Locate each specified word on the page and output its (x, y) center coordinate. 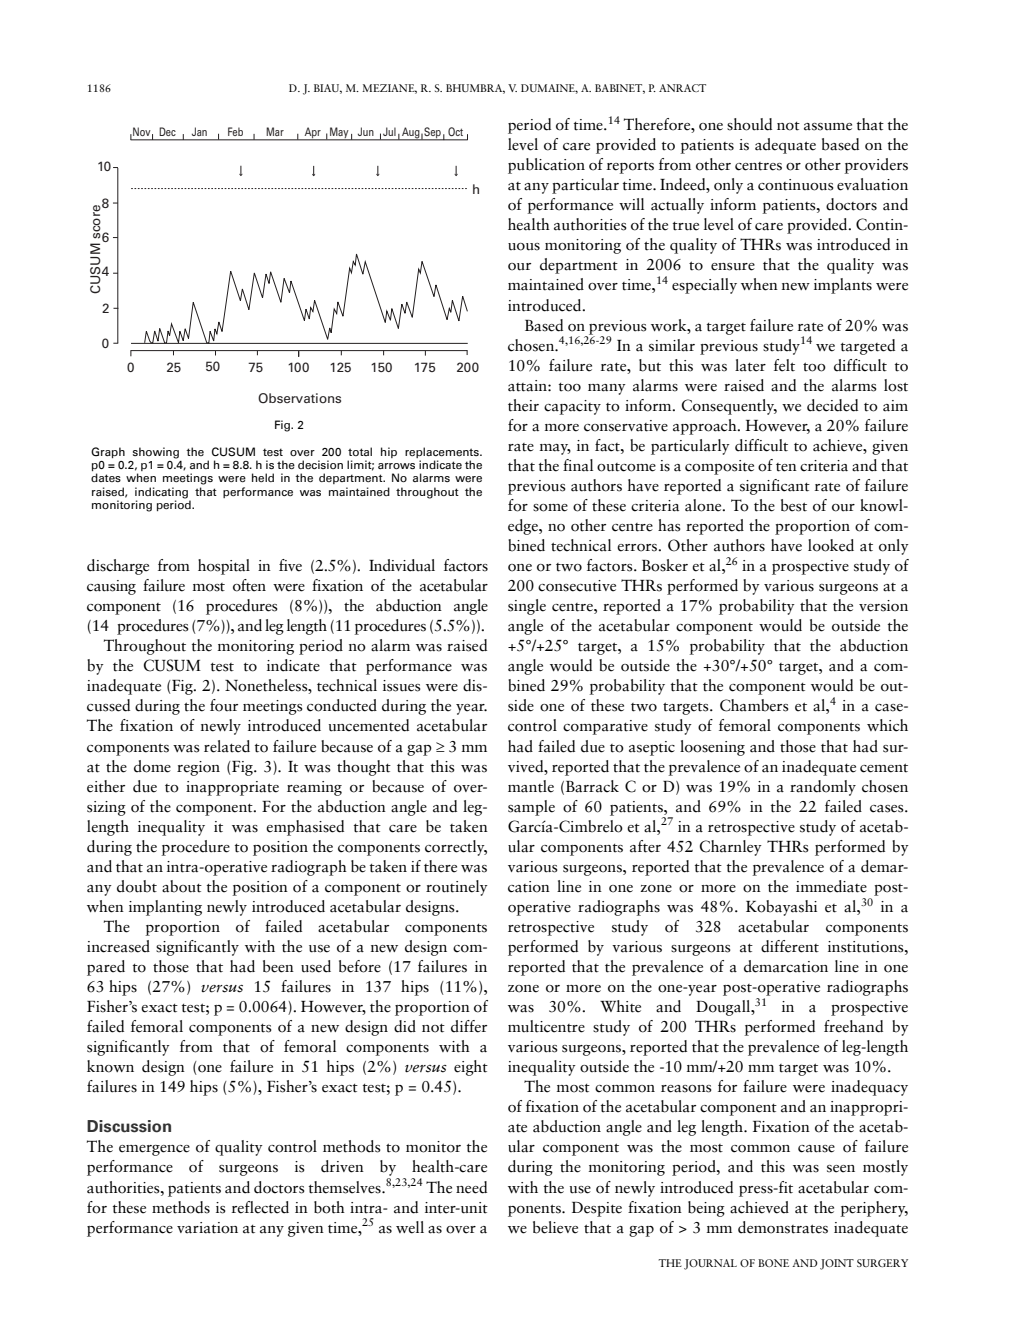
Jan (199, 132)
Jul (389, 132)
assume (828, 127)
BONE (773, 1263)
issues (402, 686)
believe (555, 1227)
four (224, 705)
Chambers (754, 705)
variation (207, 1228)
